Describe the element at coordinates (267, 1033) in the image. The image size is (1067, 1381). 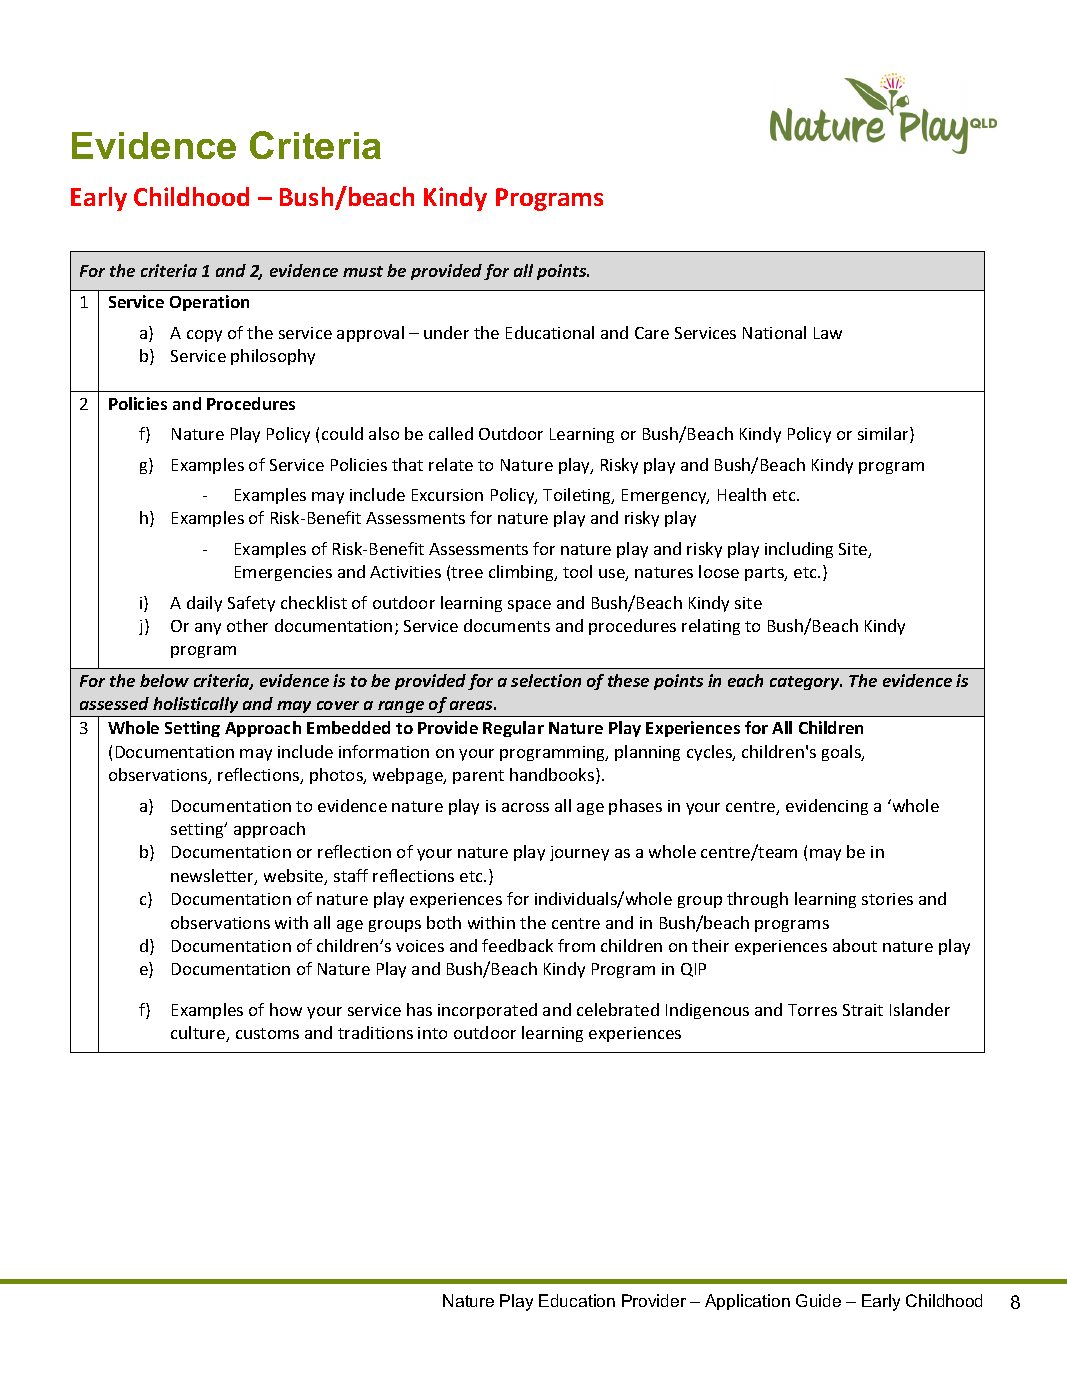
I see `customs` at that location.
